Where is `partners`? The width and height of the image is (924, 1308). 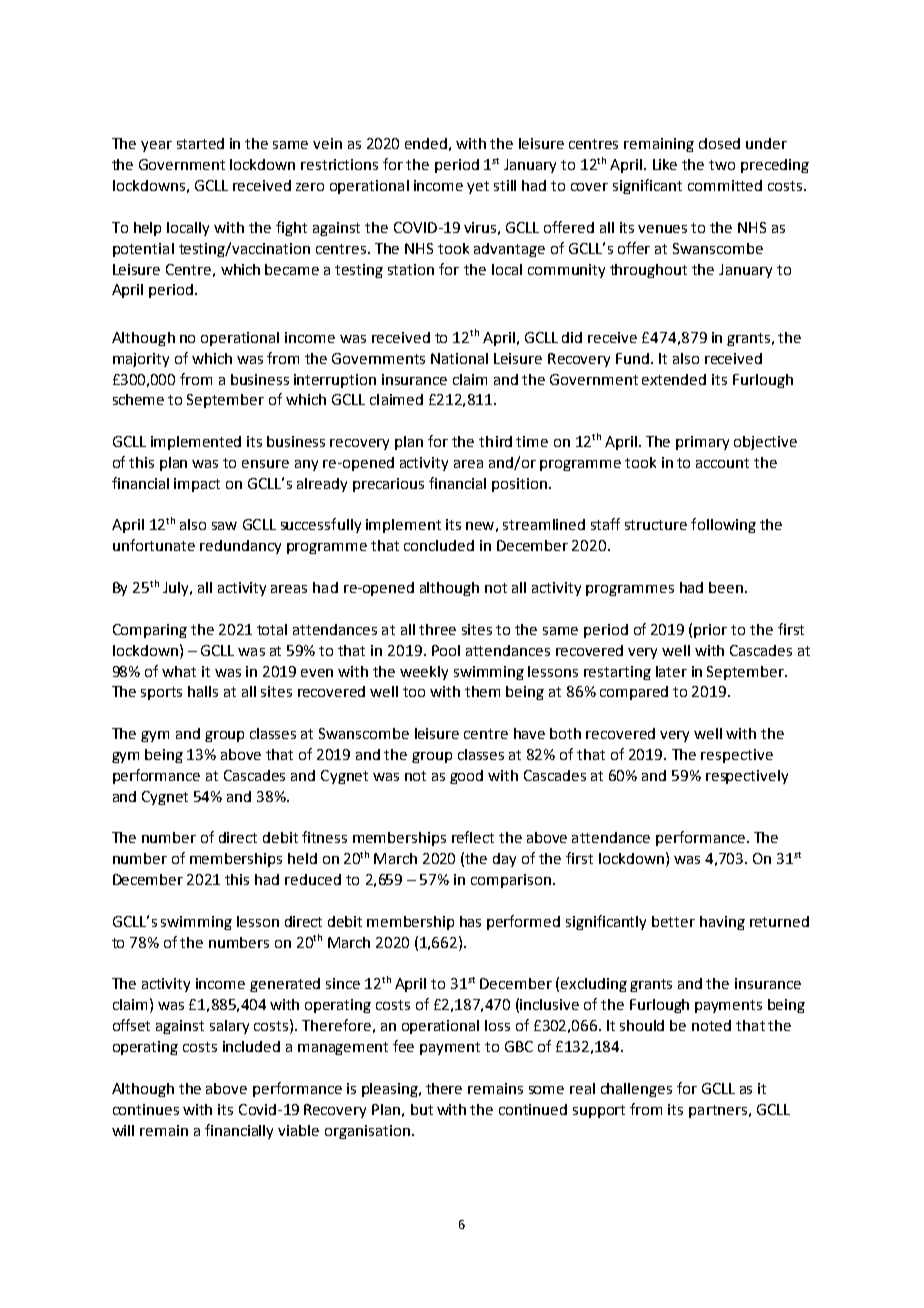 partners is located at coordinates (718, 1111).
